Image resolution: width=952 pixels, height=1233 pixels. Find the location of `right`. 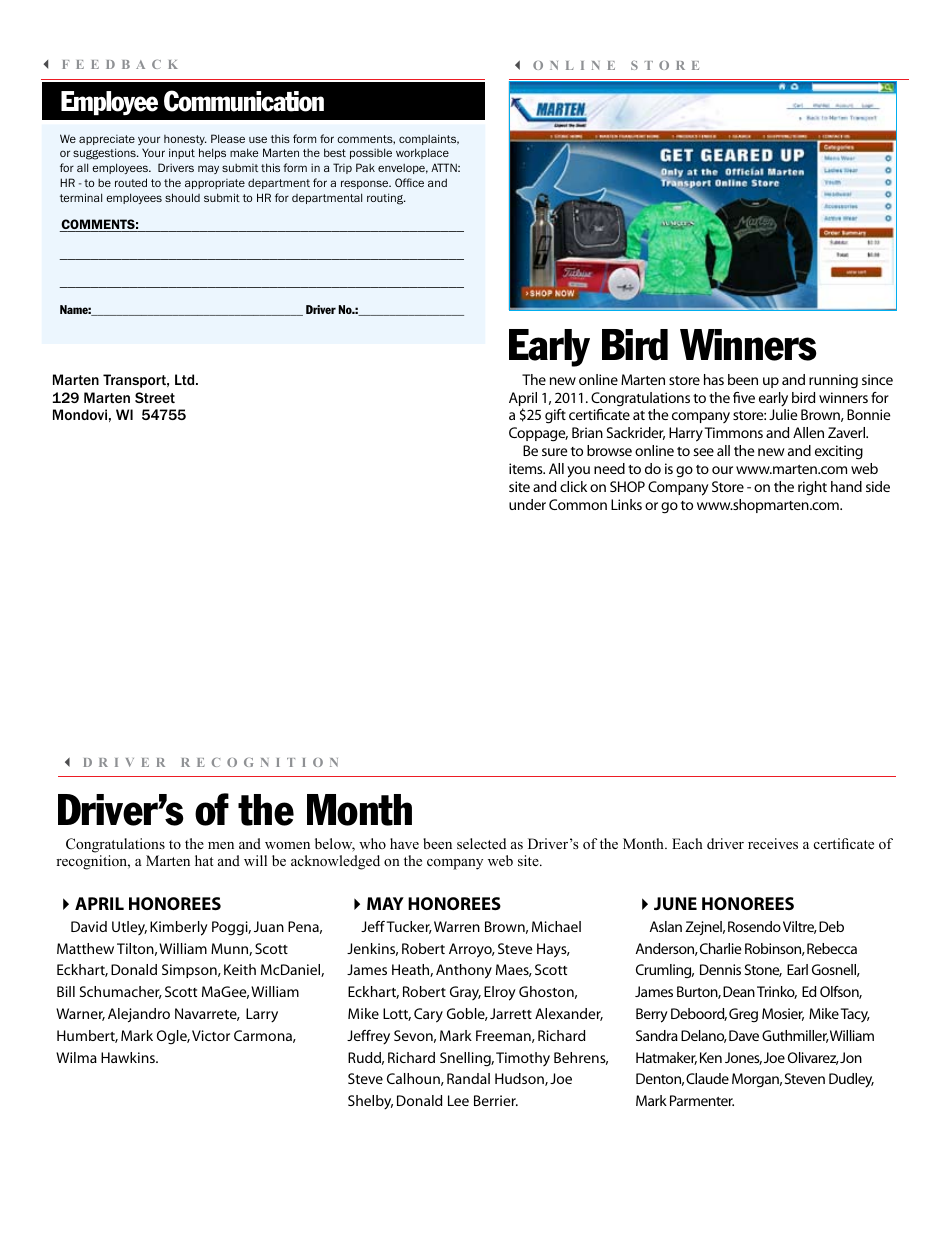

right is located at coordinates (812, 488).
